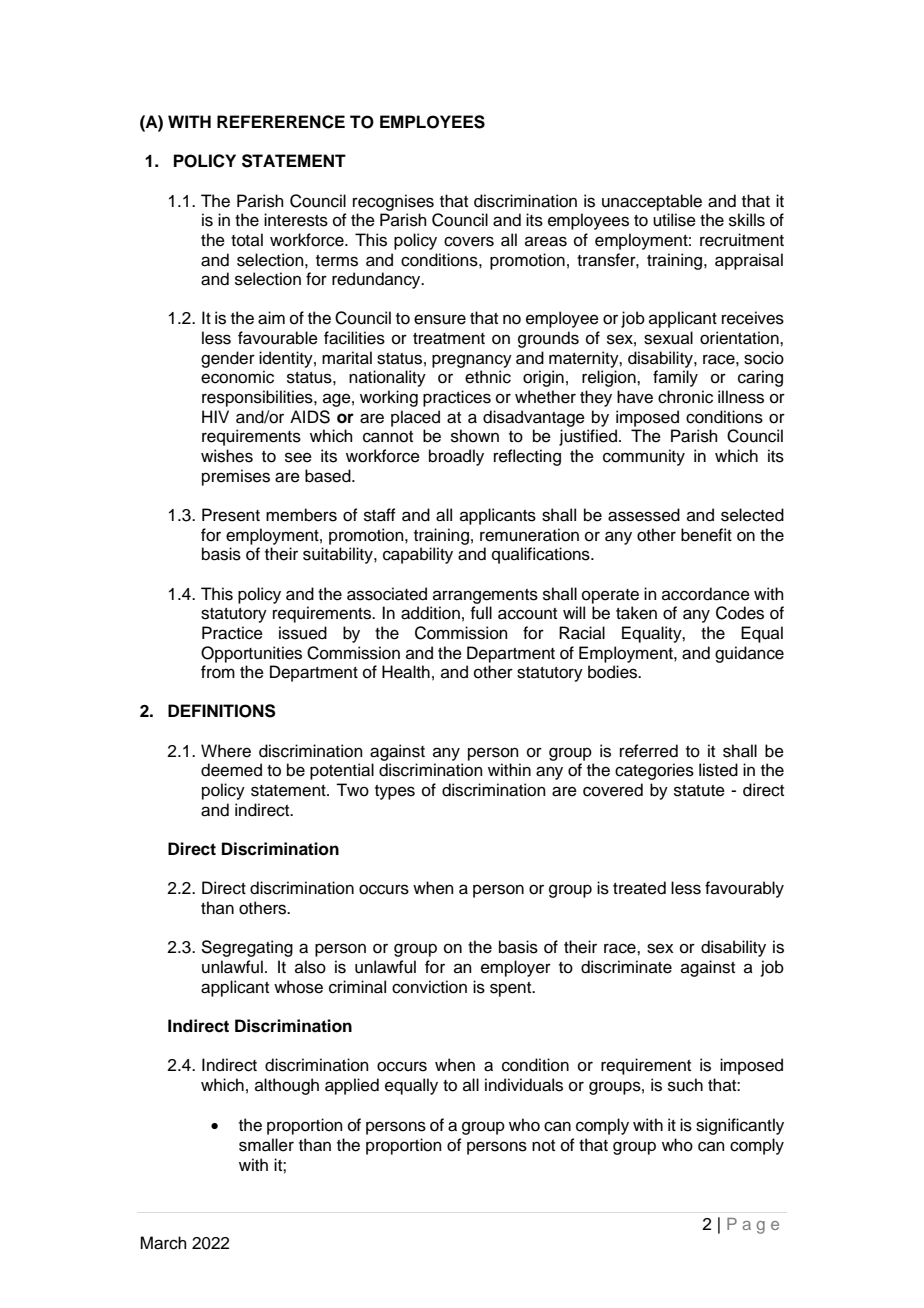  What do you see at coordinates (247, 240) in the image?
I see `total` at bounding box center [247, 240].
